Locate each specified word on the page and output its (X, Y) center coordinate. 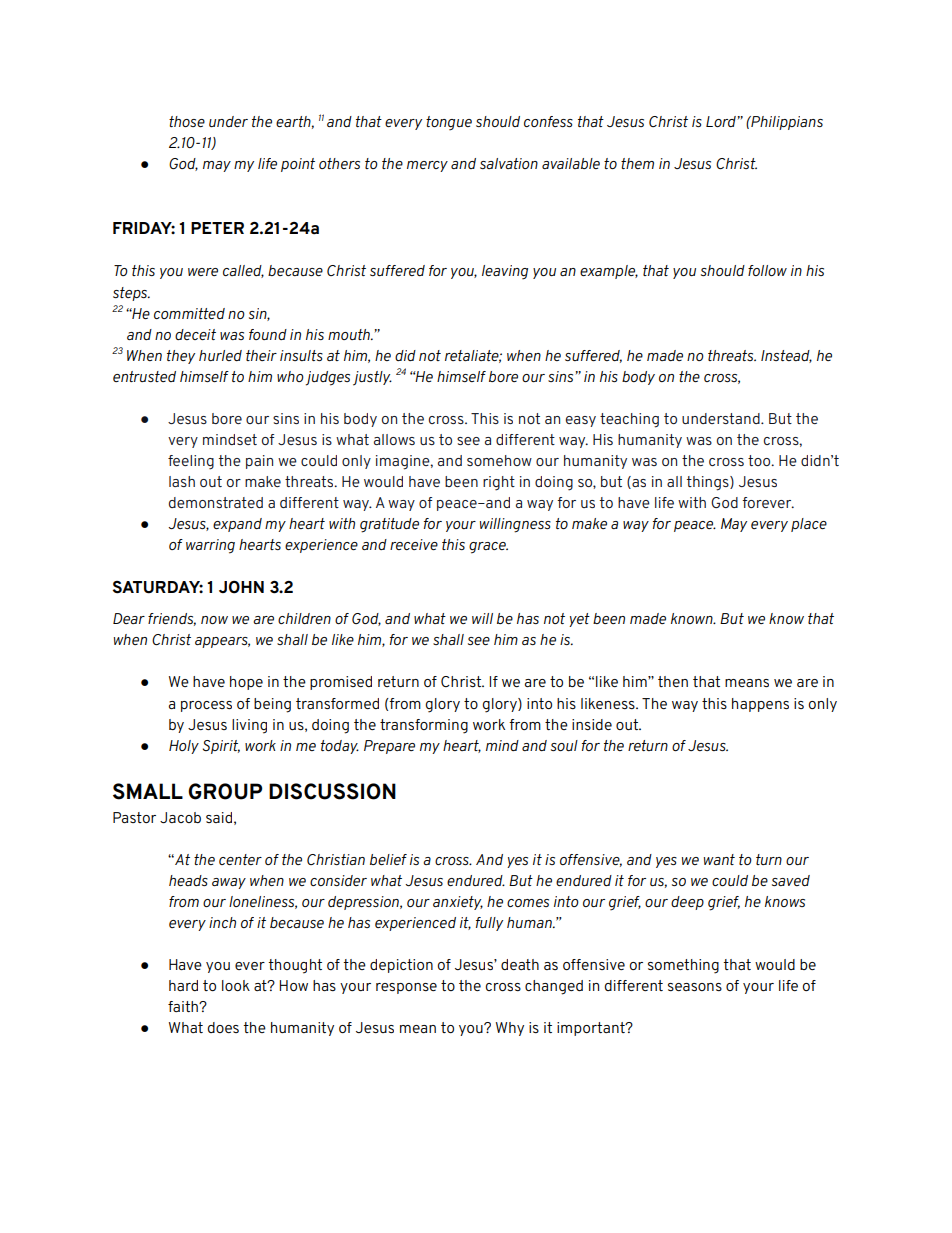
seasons (695, 987)
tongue (449, 123)
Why (510, 1029)
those (187, 121)
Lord (721, 121)
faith (184, 1006)
